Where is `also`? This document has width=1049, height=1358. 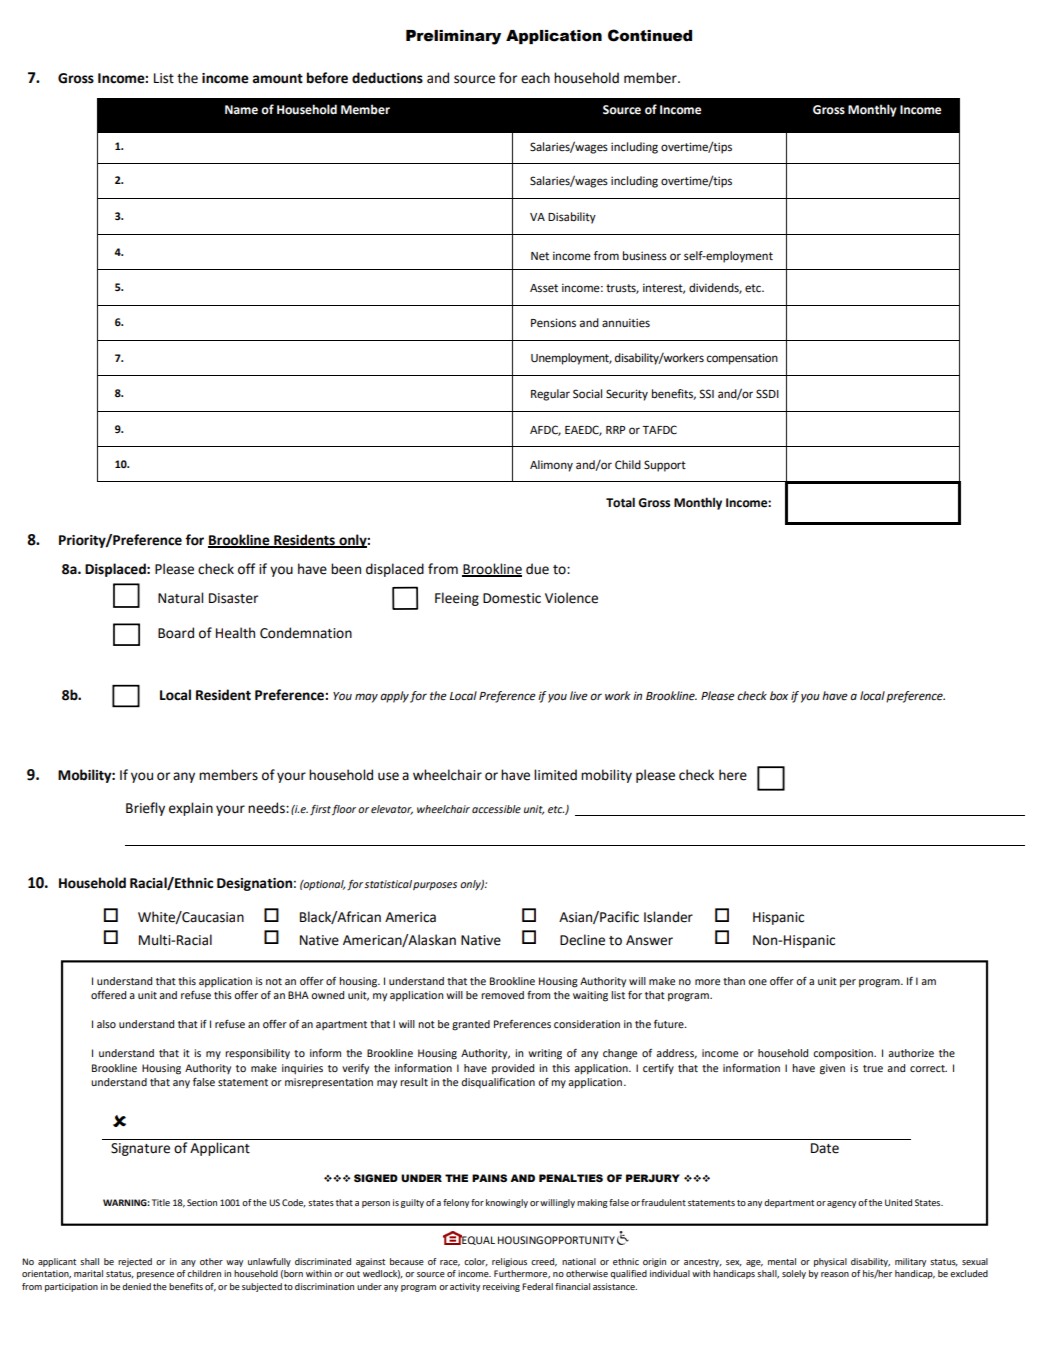 also is located at coordinates (106, 1024).
